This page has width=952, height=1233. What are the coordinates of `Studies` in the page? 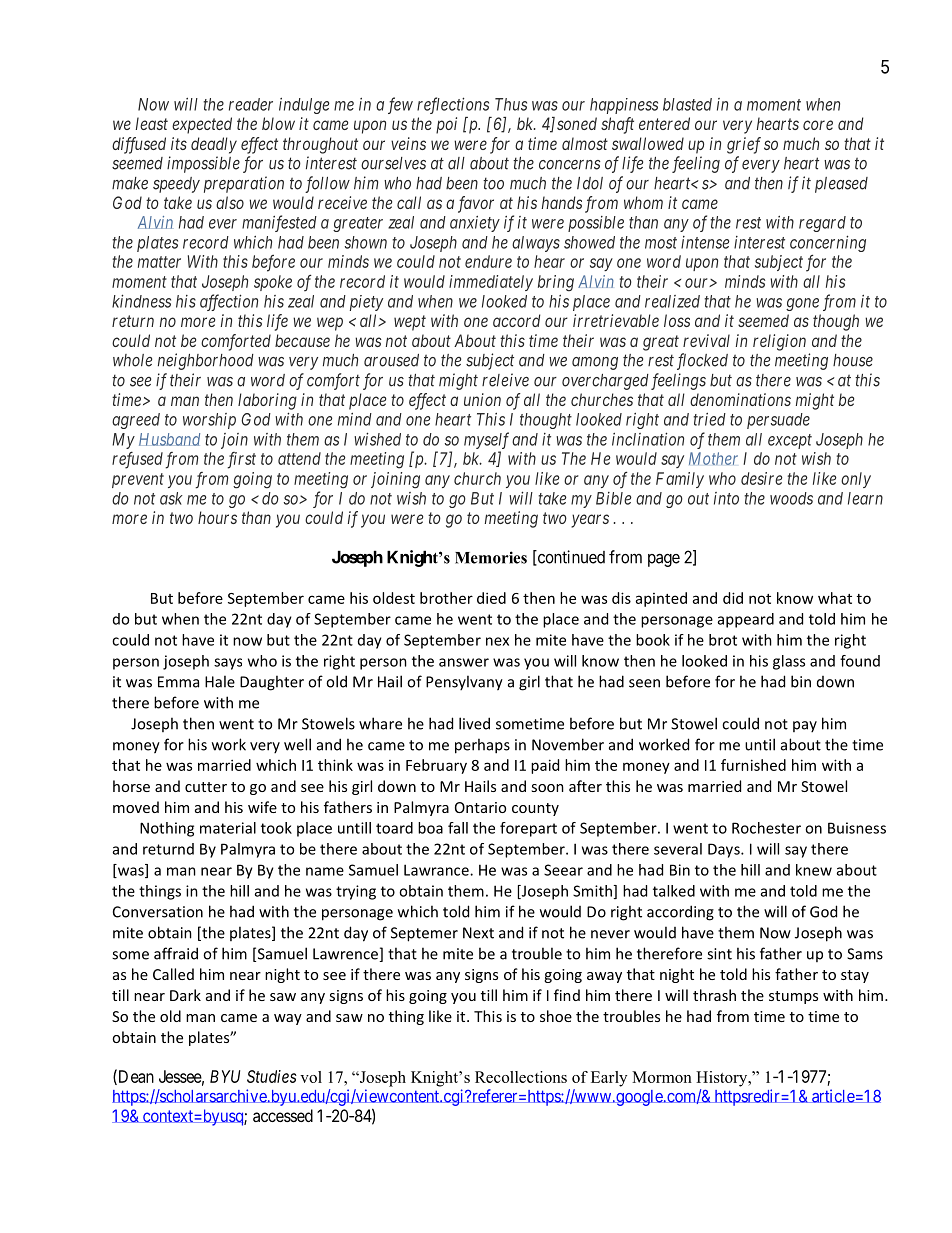 It's located at (272, 1076).
